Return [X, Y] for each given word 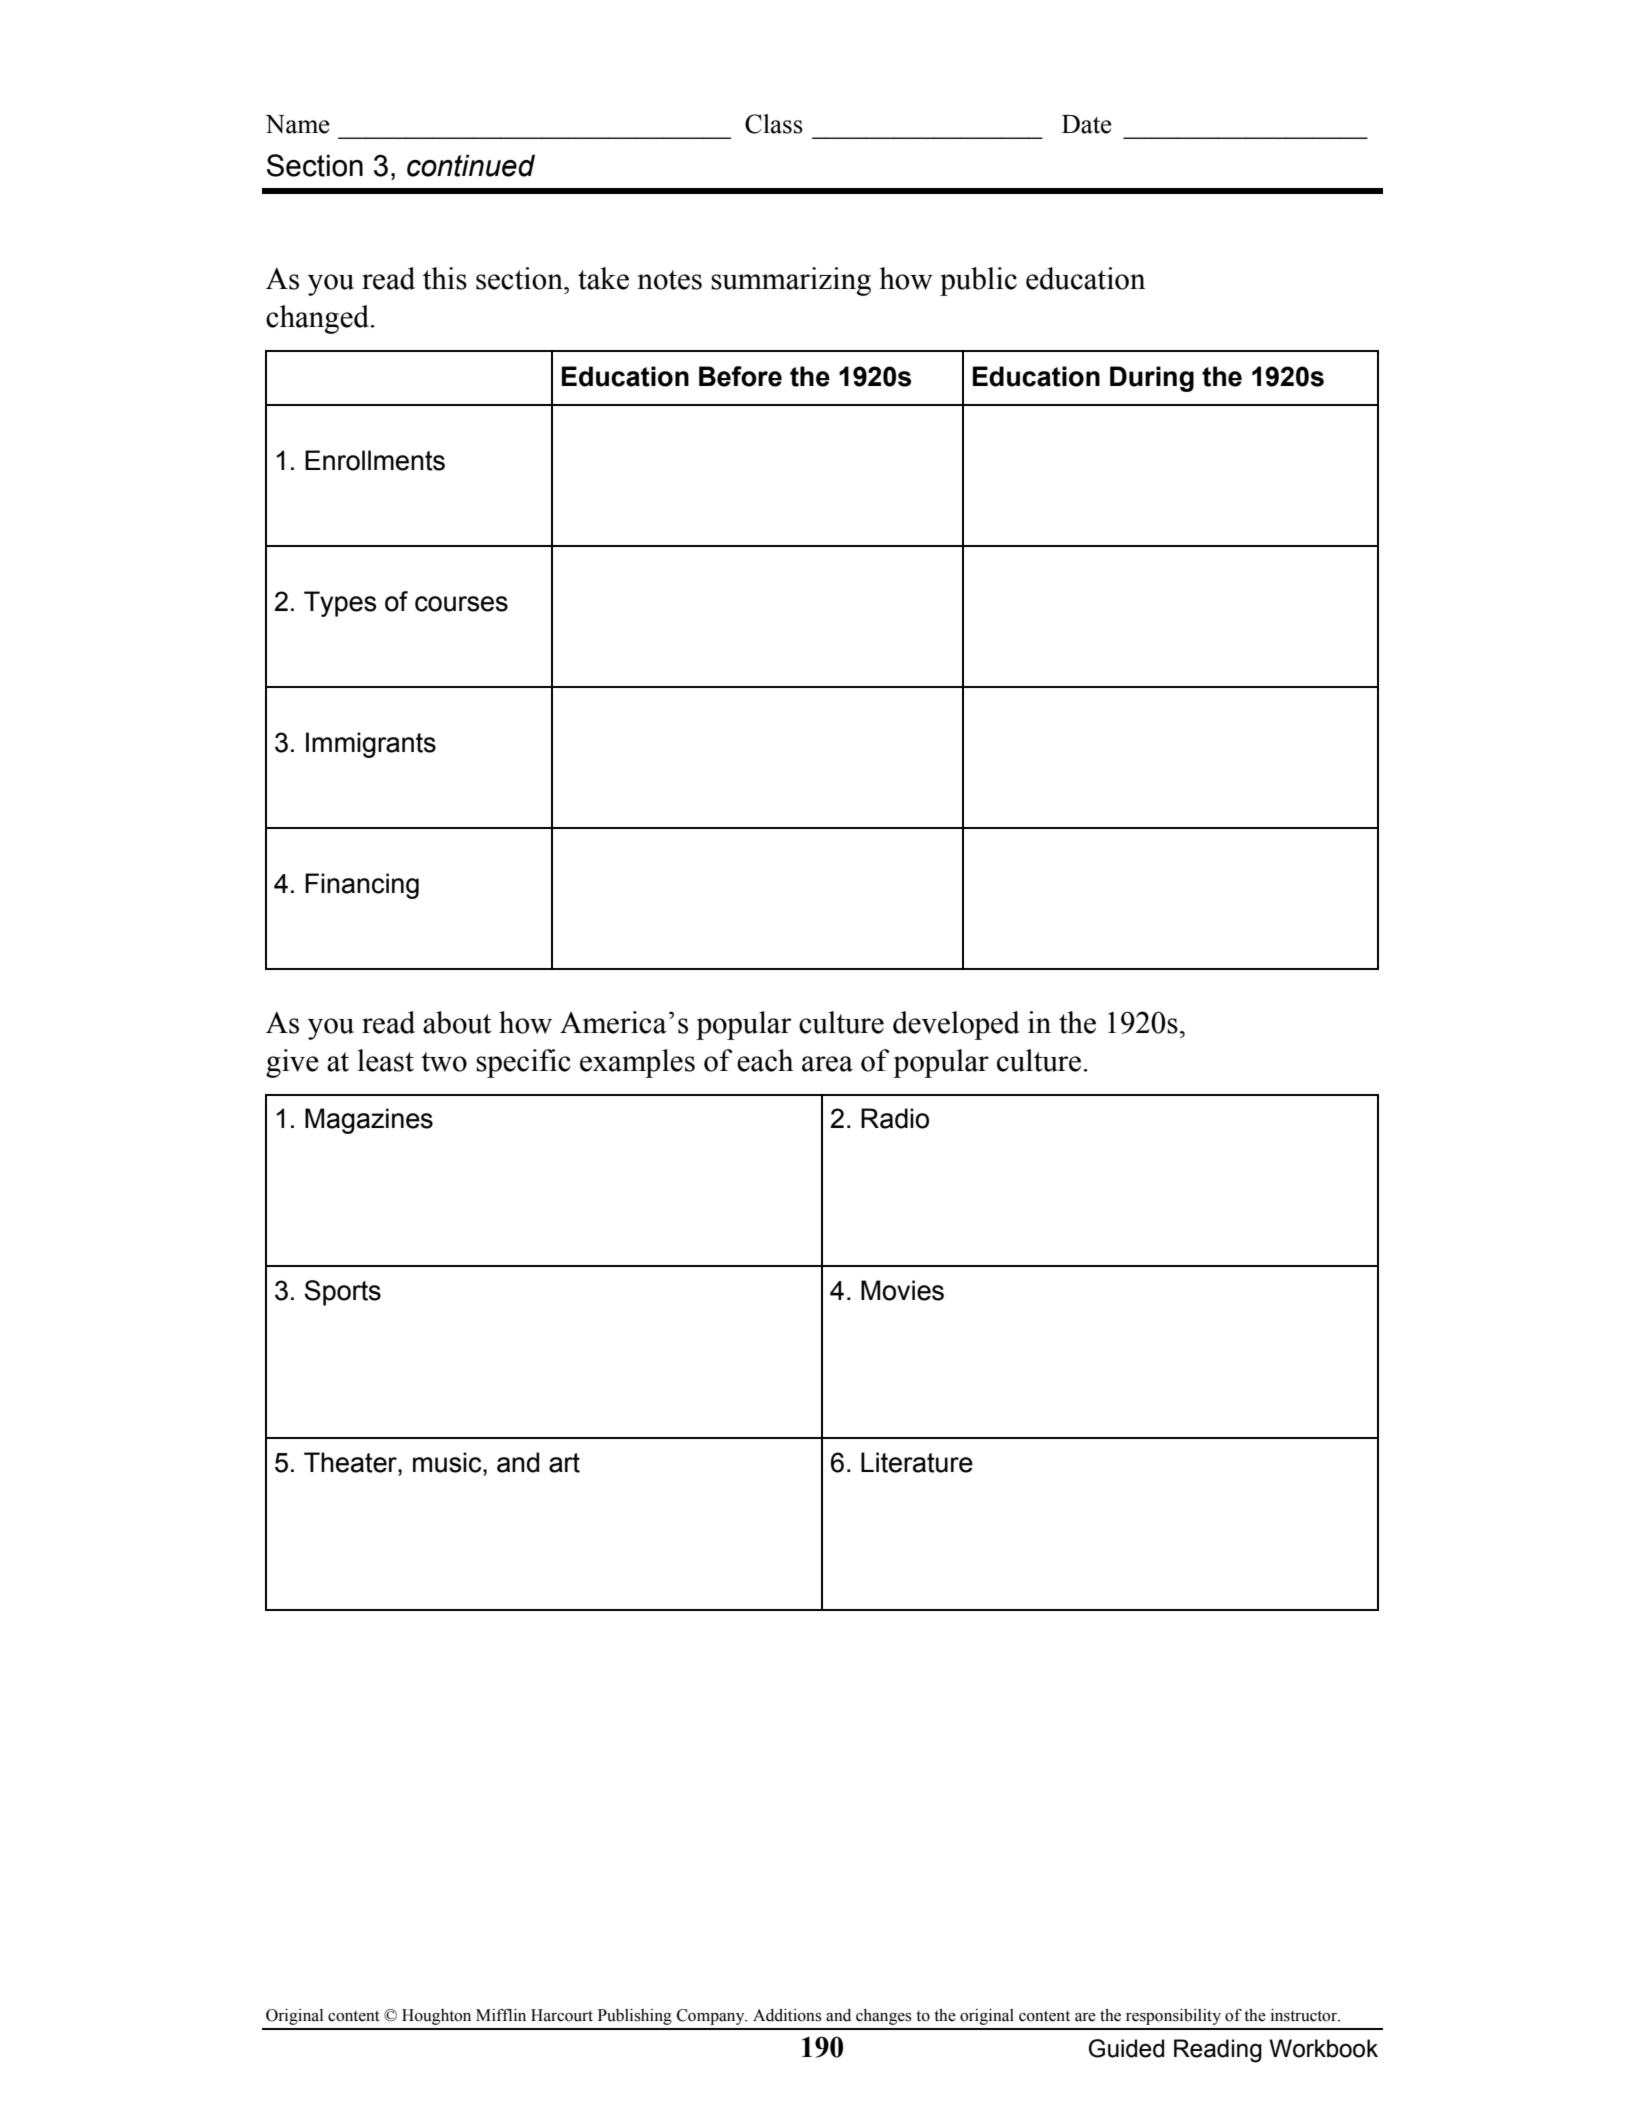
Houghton [436, 2017]
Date [1087, 124]
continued [471, 165]
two [444, 1062]
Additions [787, 2015]
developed [956, 1025]
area [827, 1064]
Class [774, 124]
